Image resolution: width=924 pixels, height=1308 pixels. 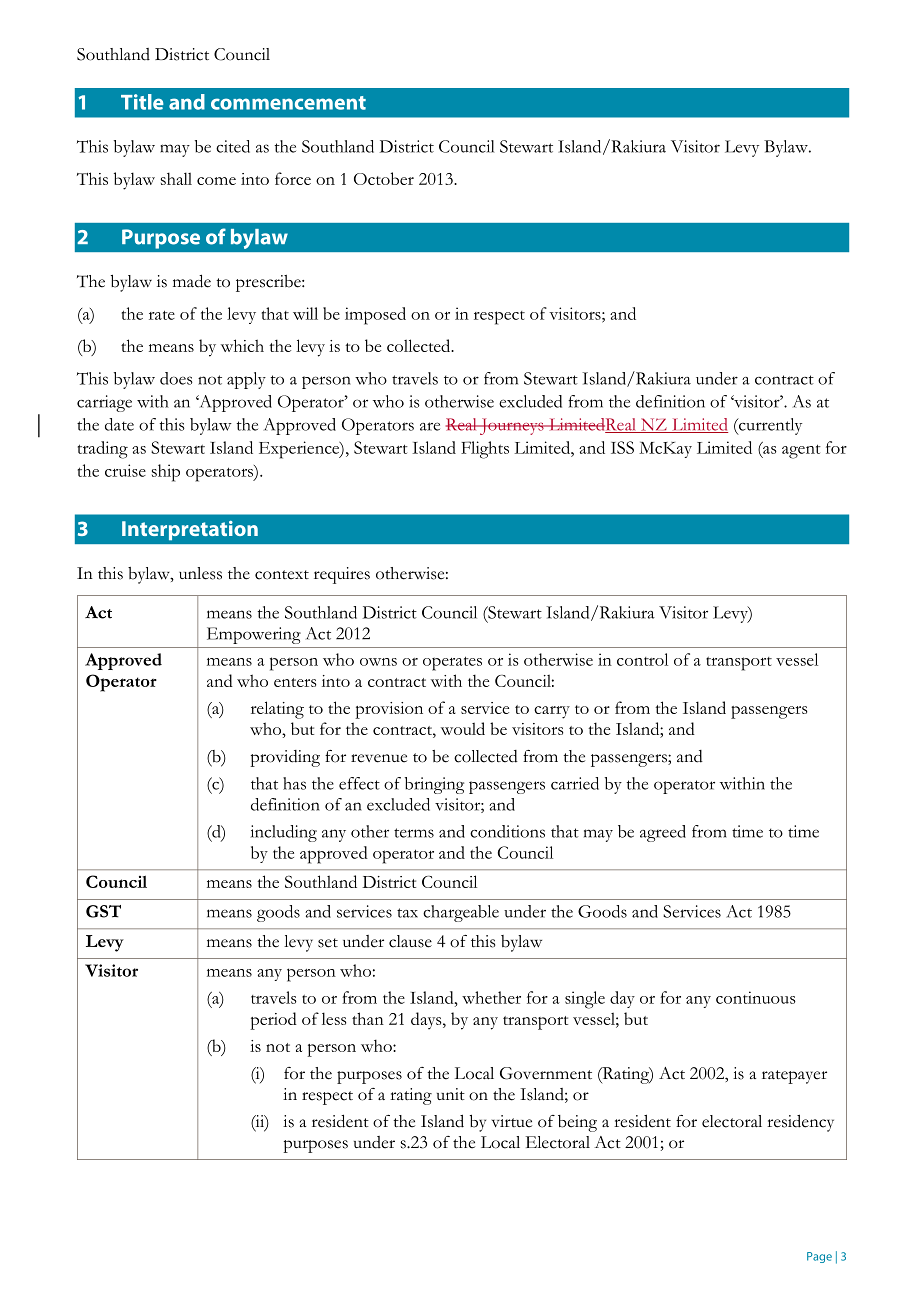 What do you see at coordinates (384, 178) in the screenshot?
I see `October` at bounding box center [384, 178].
